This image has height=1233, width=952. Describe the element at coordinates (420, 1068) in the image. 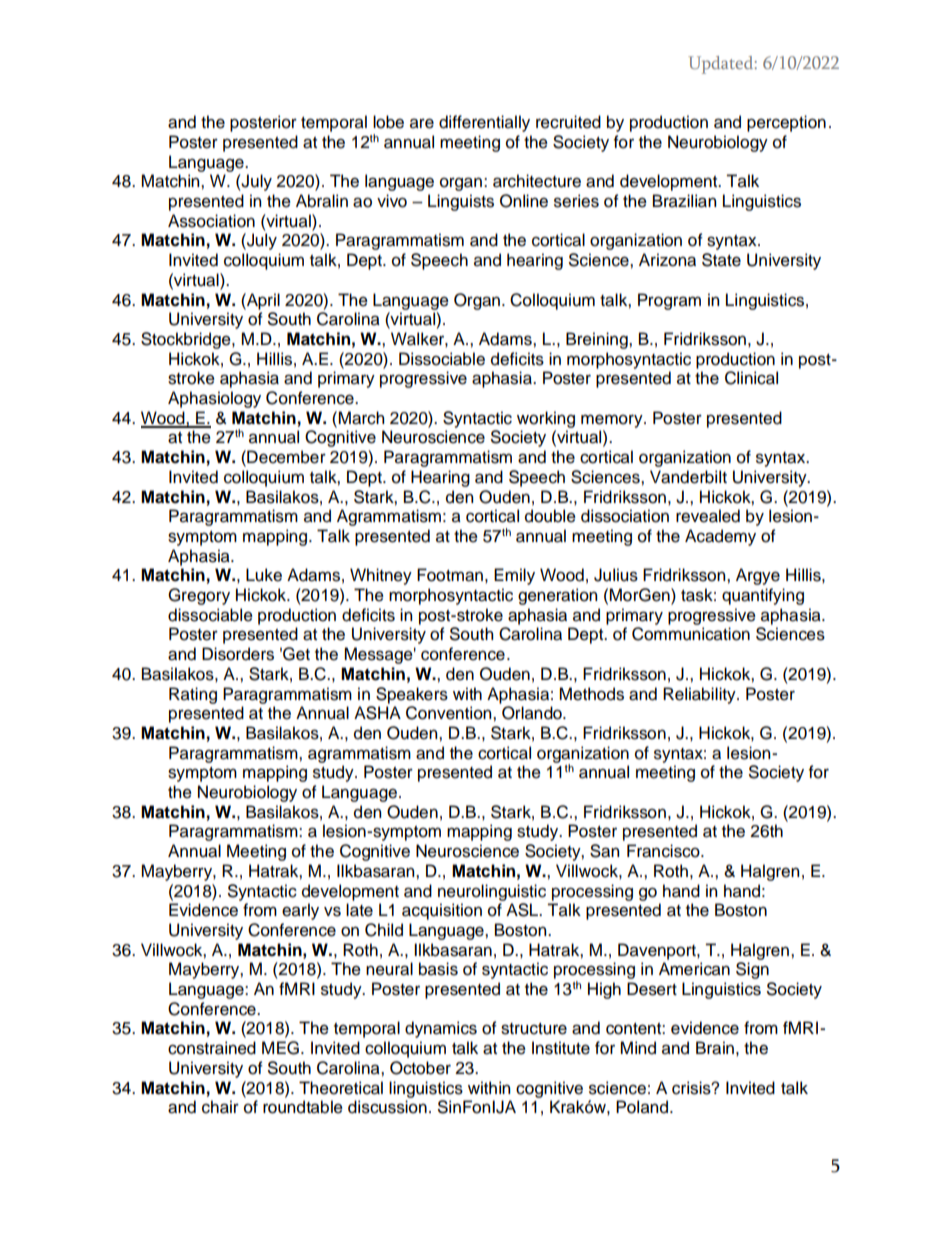

I see `October` at that location.
